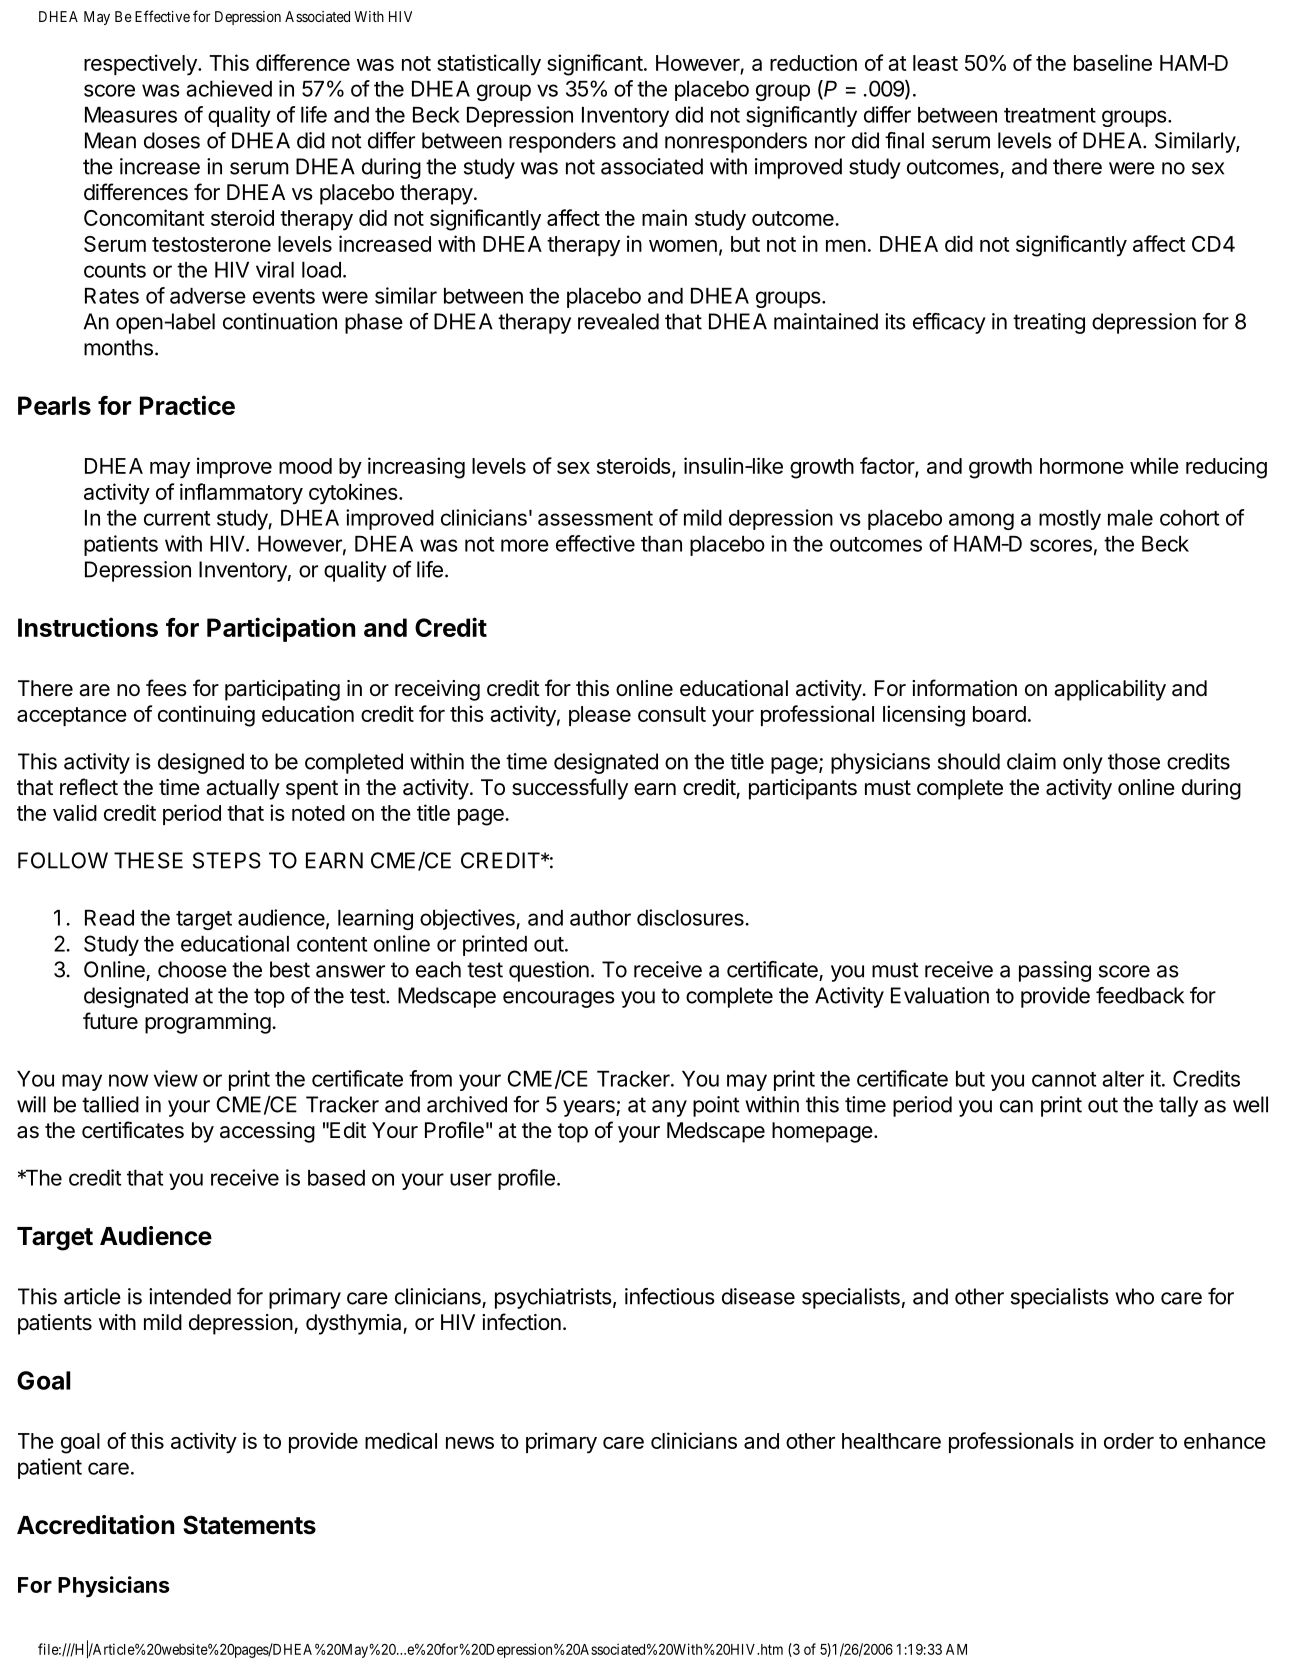 The height and width of the screenshot is (1673, 1293). What do you see at coordinates (559, 999) in the screenshot?
I see `encourages` at bounding box center [559, 999].
